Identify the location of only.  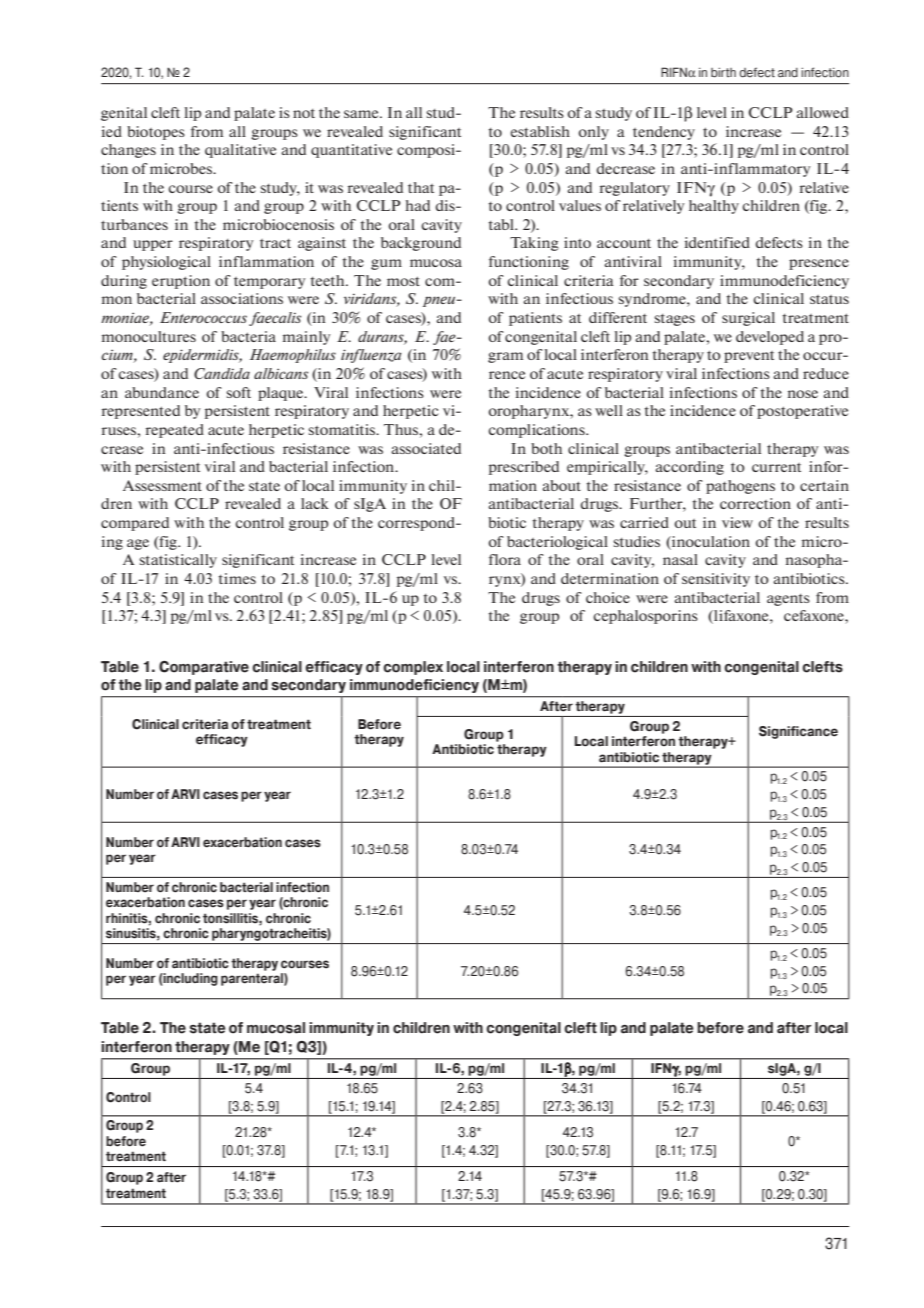
(593, 133).
